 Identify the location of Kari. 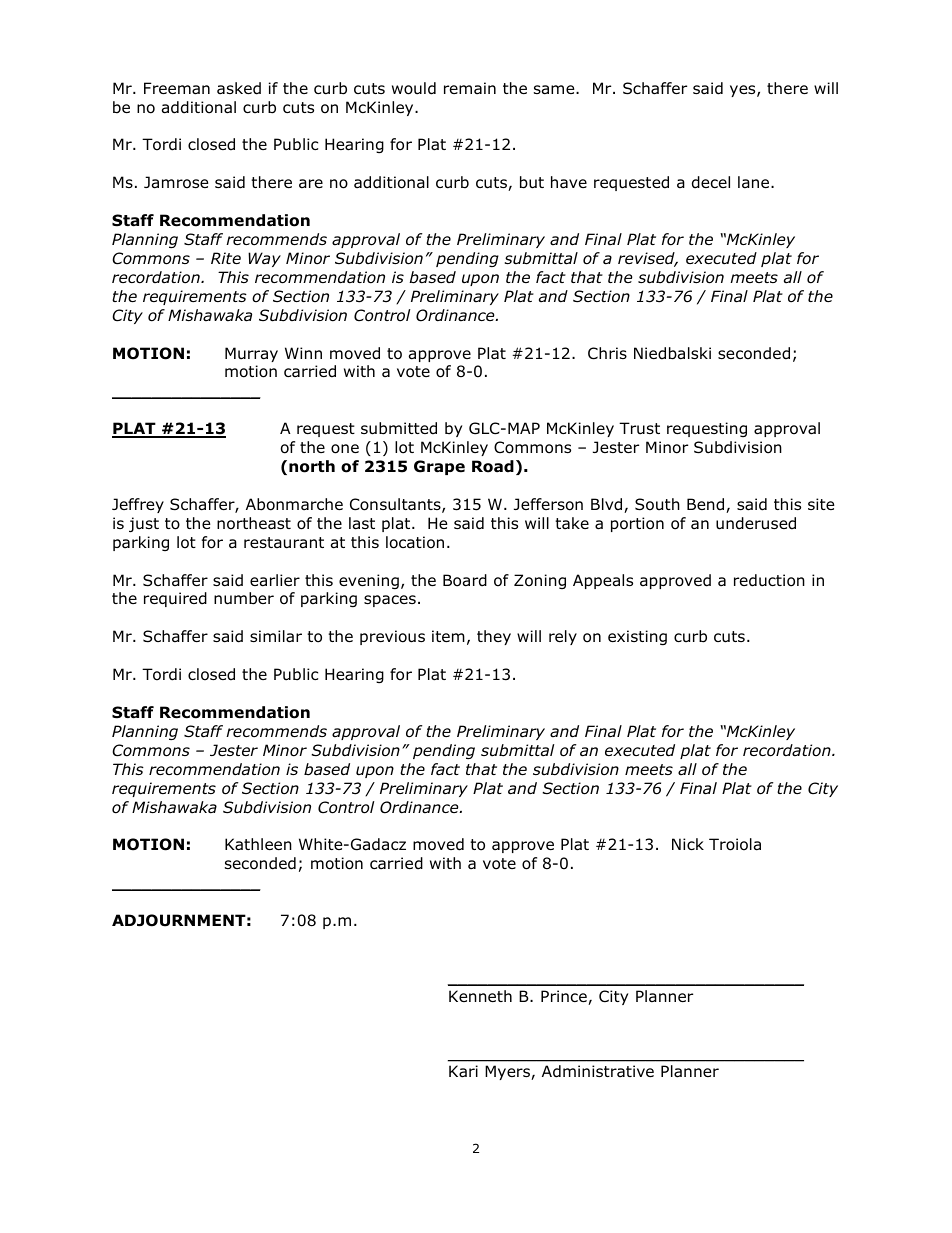
(463, 1071).
